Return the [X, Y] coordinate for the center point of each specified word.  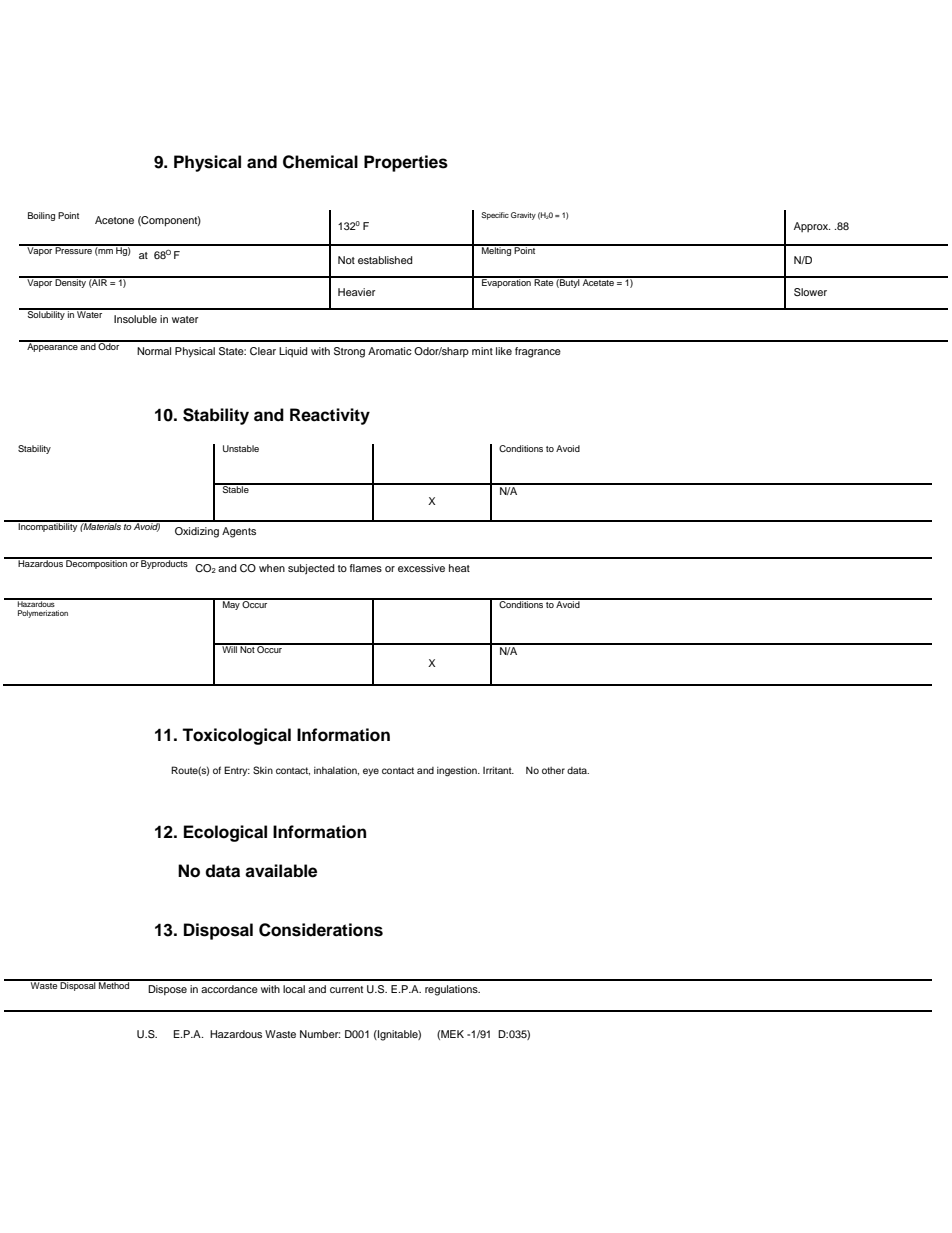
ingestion [458, 772]
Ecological [225, 833]
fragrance [538, 352]
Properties [406, 163]
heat [459, 568]
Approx [812, 227]
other [553, 770]
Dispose [167, 990]
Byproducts [165, 563]
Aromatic [390, 351]
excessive [421, 568]
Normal [154, 351]
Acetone [114, 220]
